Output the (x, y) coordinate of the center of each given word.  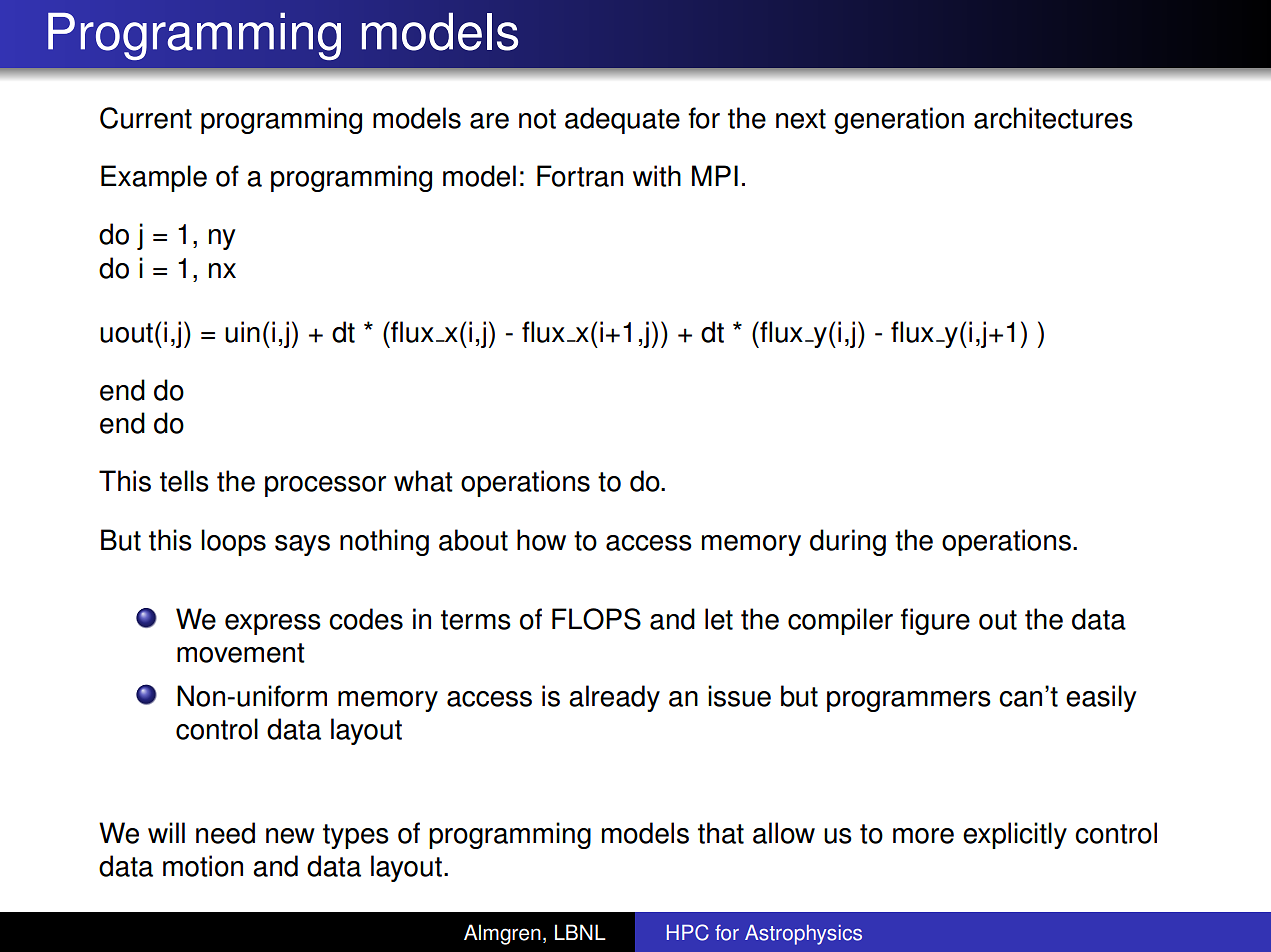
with (657, 176)
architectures (1053, 118)
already (614, 698)
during (848, 542)
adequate (622, 120)
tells (184, 481)
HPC (688, 932)
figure (935, 621)
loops (233, 542)
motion (203, 866)
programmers (909, 701)
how (541, 540)
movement (241, 653)
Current (146, 118)
